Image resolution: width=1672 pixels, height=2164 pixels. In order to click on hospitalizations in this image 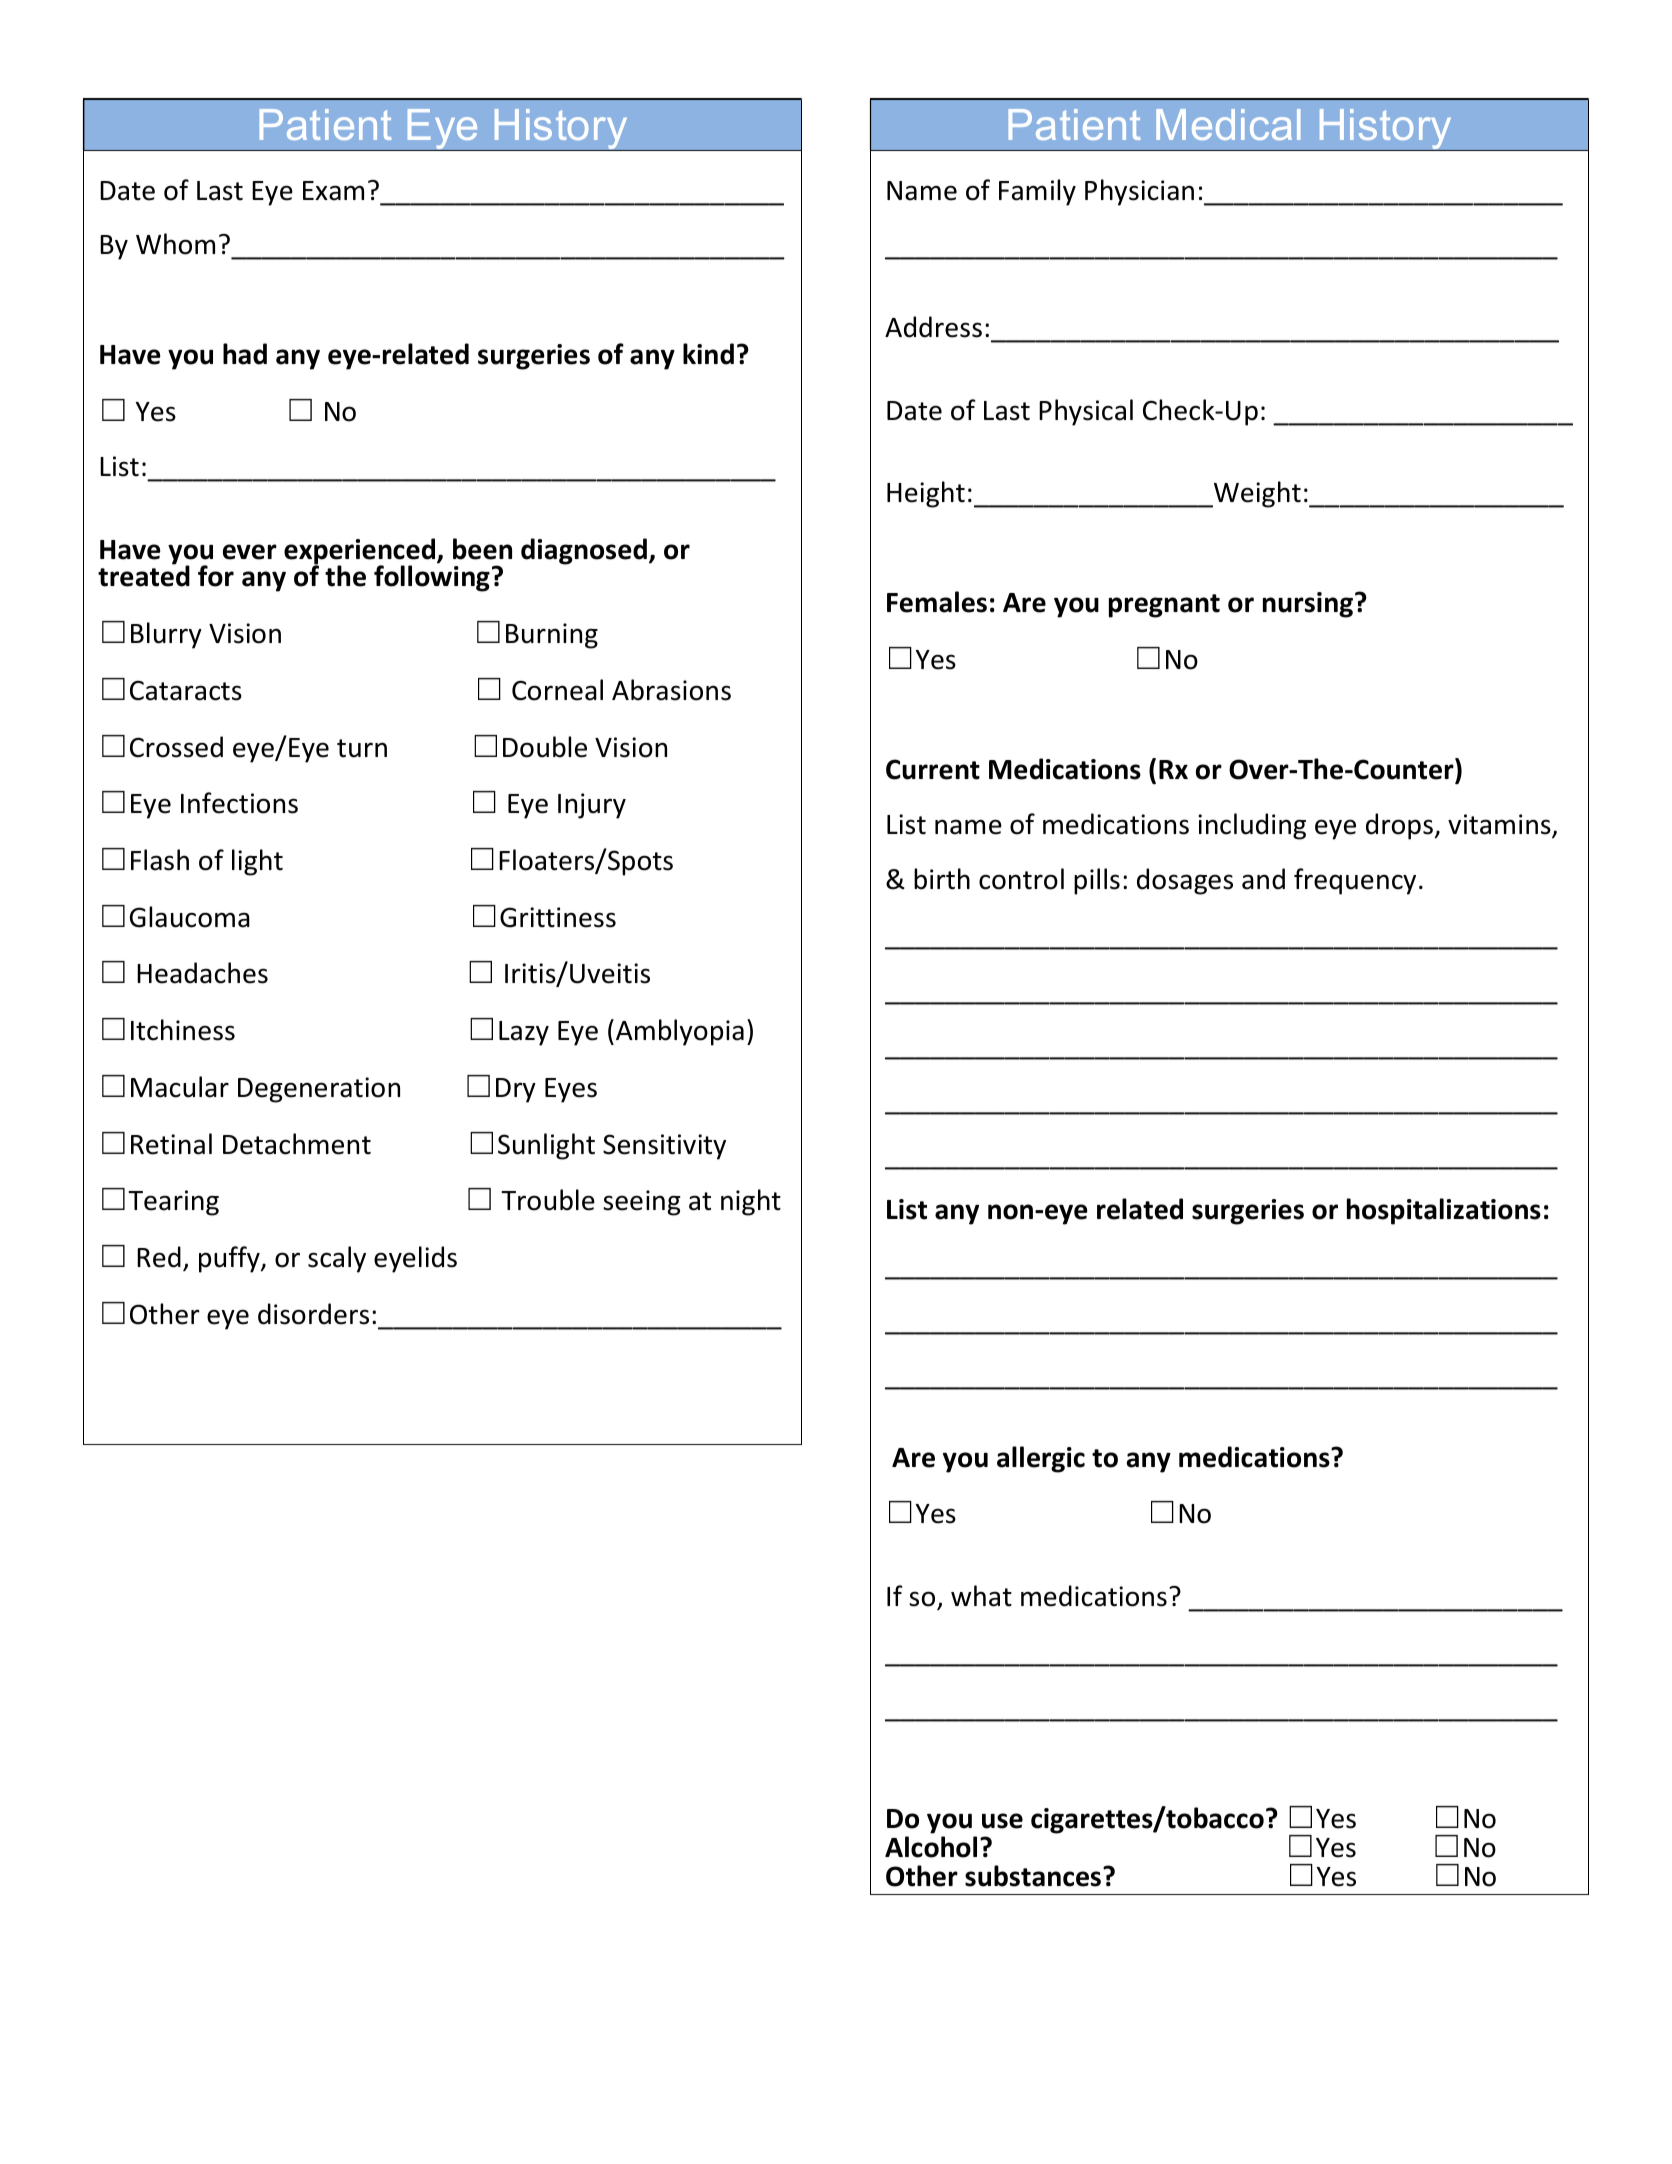, I will do `click(1444, 1211)`.
